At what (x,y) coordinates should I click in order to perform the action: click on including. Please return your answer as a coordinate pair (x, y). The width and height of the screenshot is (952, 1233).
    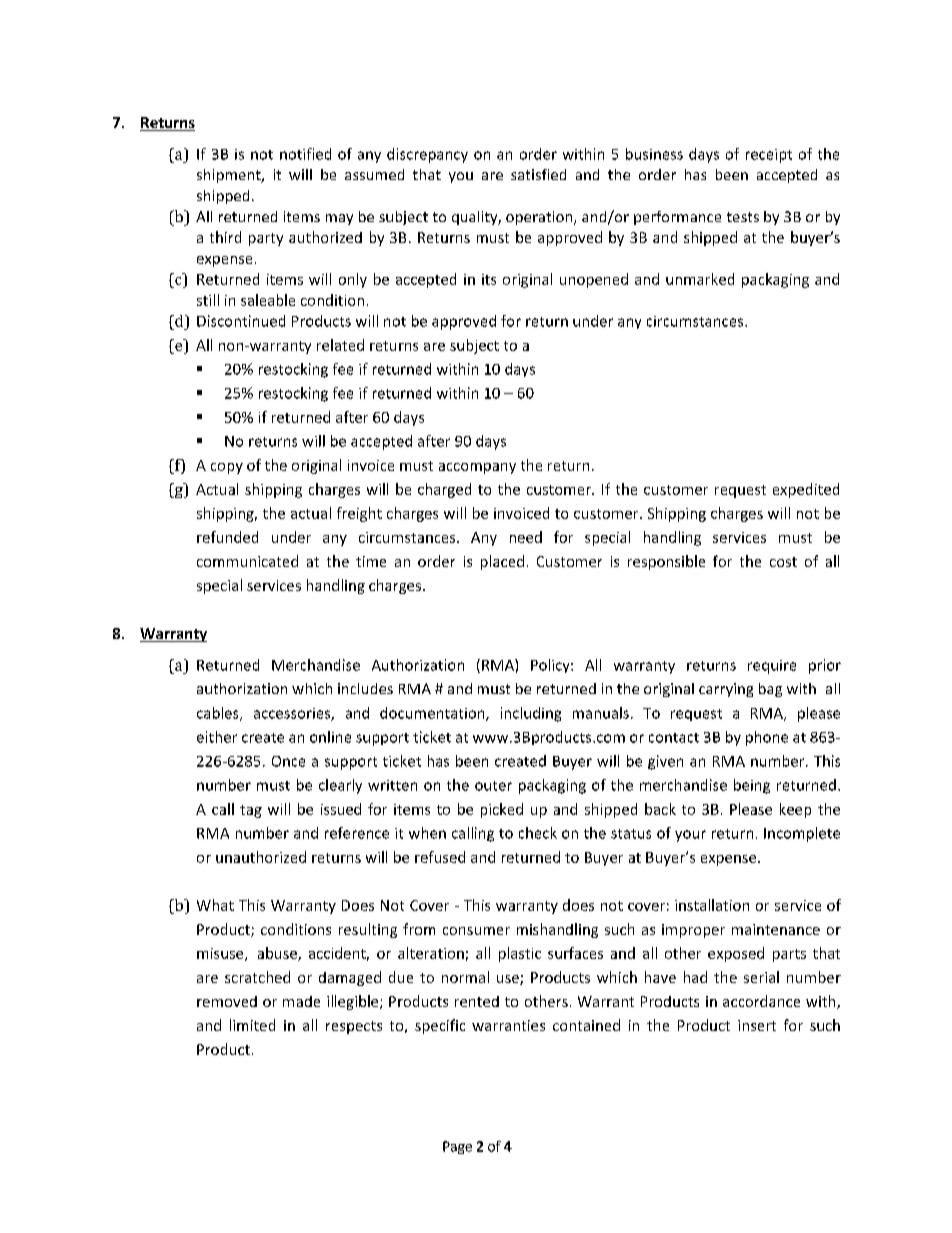
    Looking at the image, I should click on (531, 714).
